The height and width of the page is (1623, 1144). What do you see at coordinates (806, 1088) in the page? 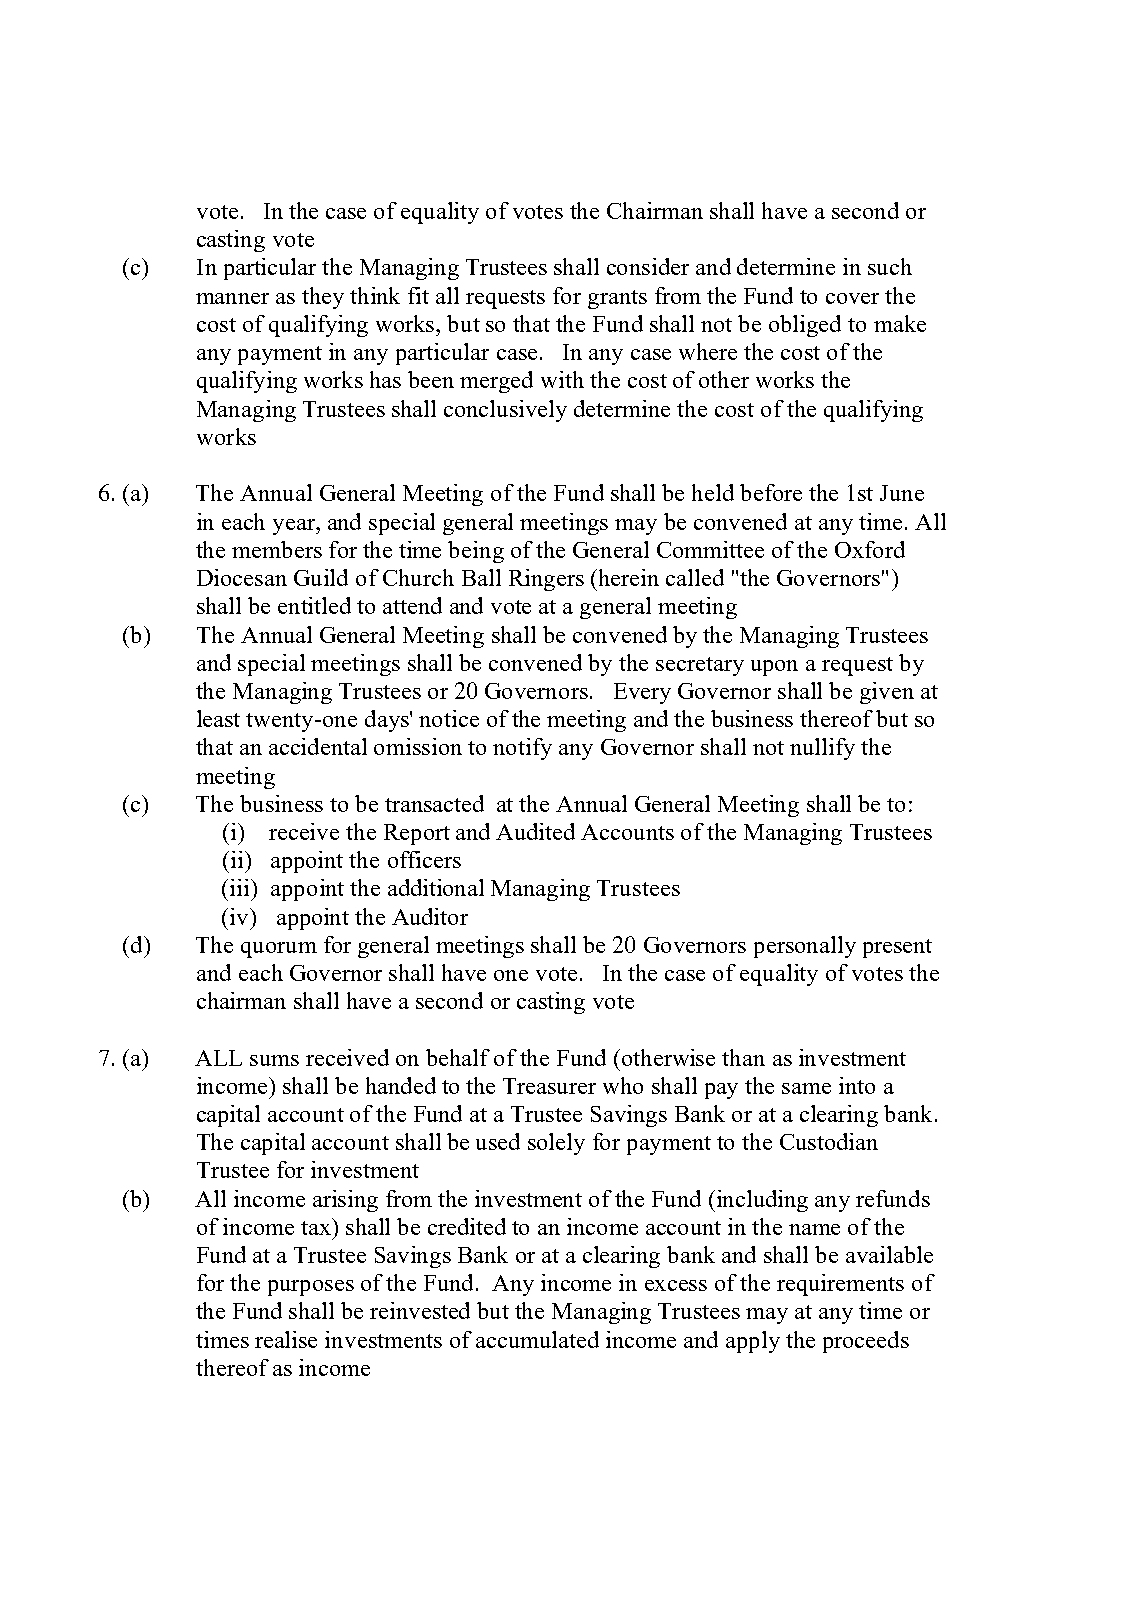
I see `same` at bounding box center [806, 1088].
